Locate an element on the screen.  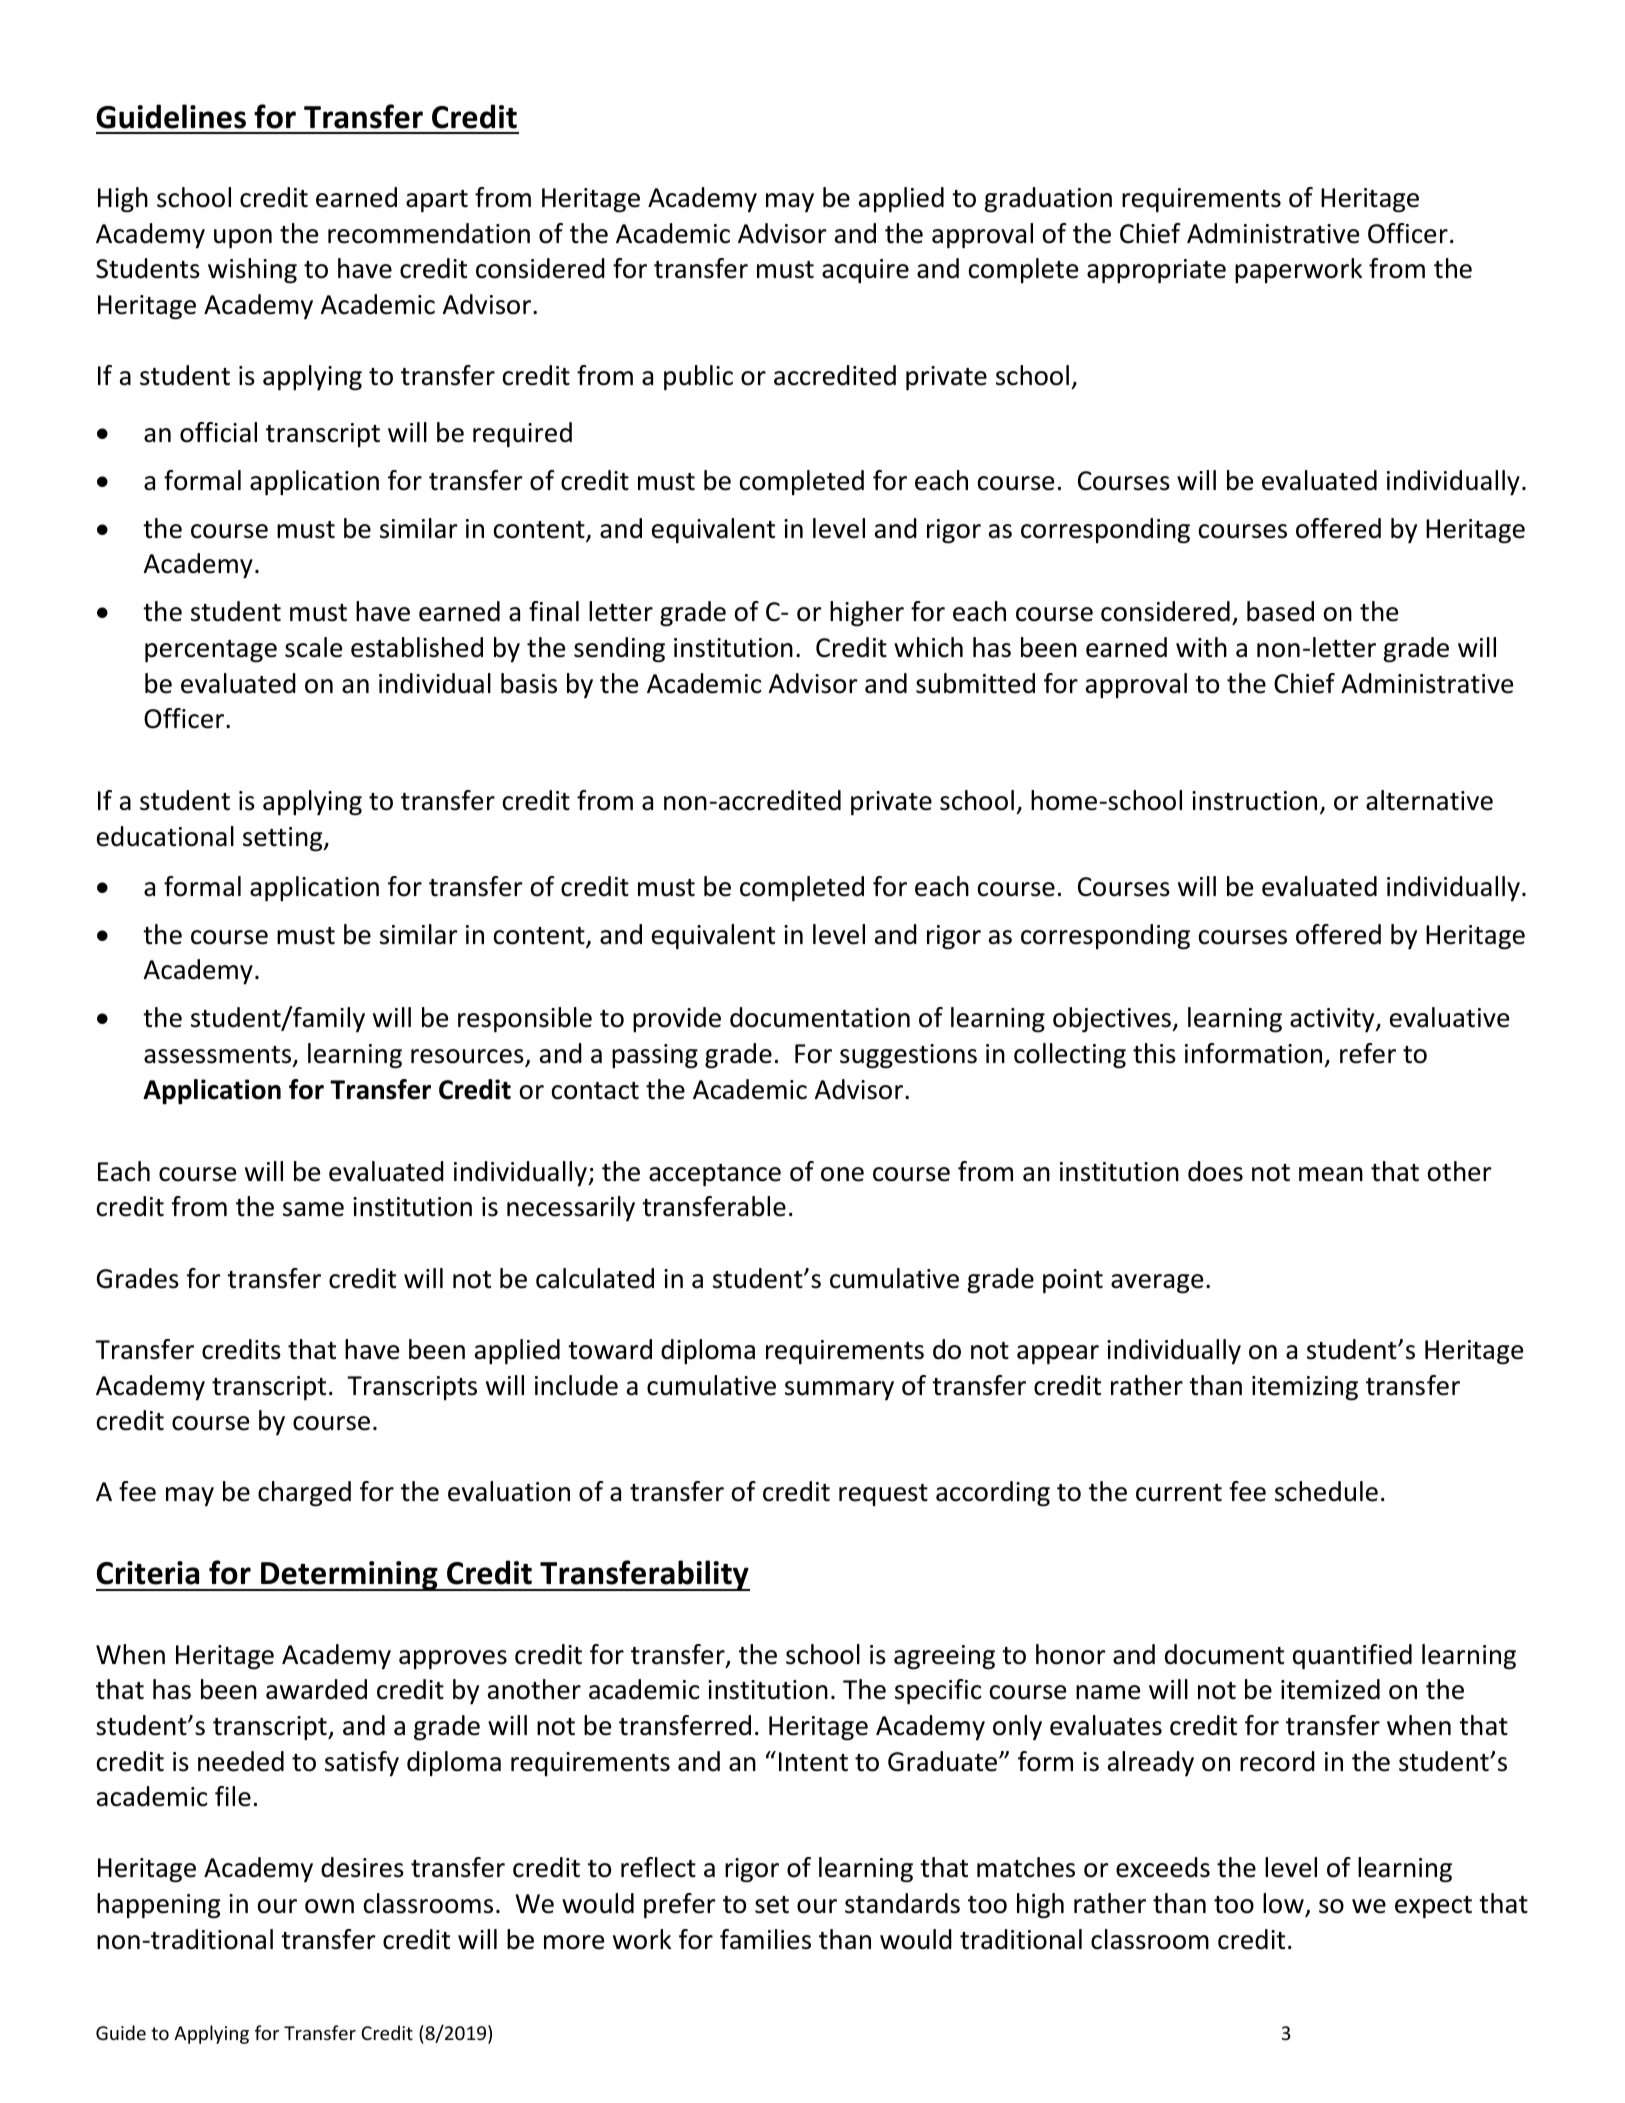
own is located at coordinates (329, 1906).
